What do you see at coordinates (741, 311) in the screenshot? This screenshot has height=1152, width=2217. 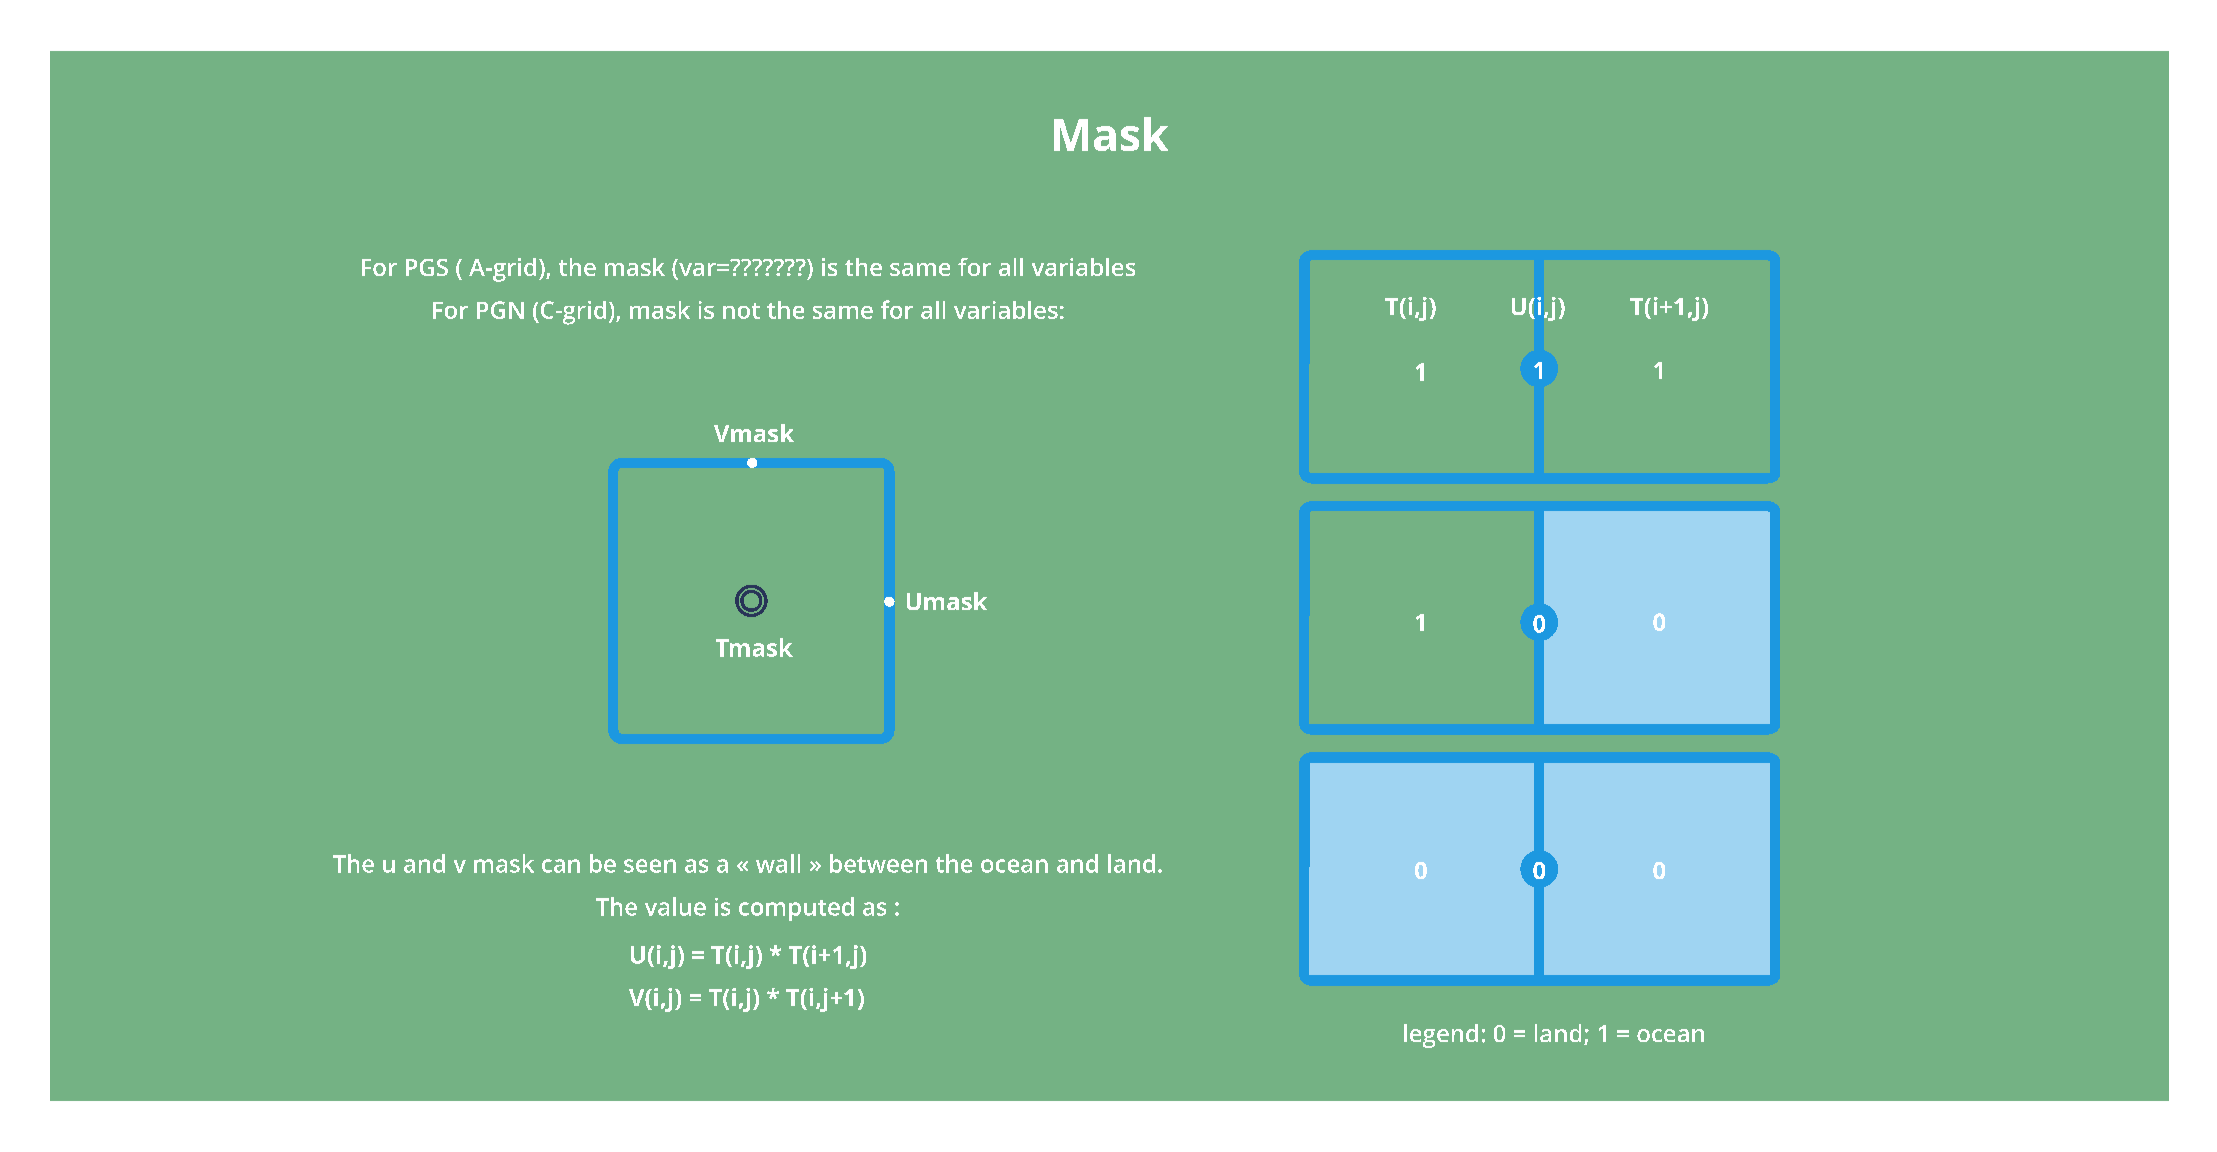 I see `not` at bounding box center [741, 311].
